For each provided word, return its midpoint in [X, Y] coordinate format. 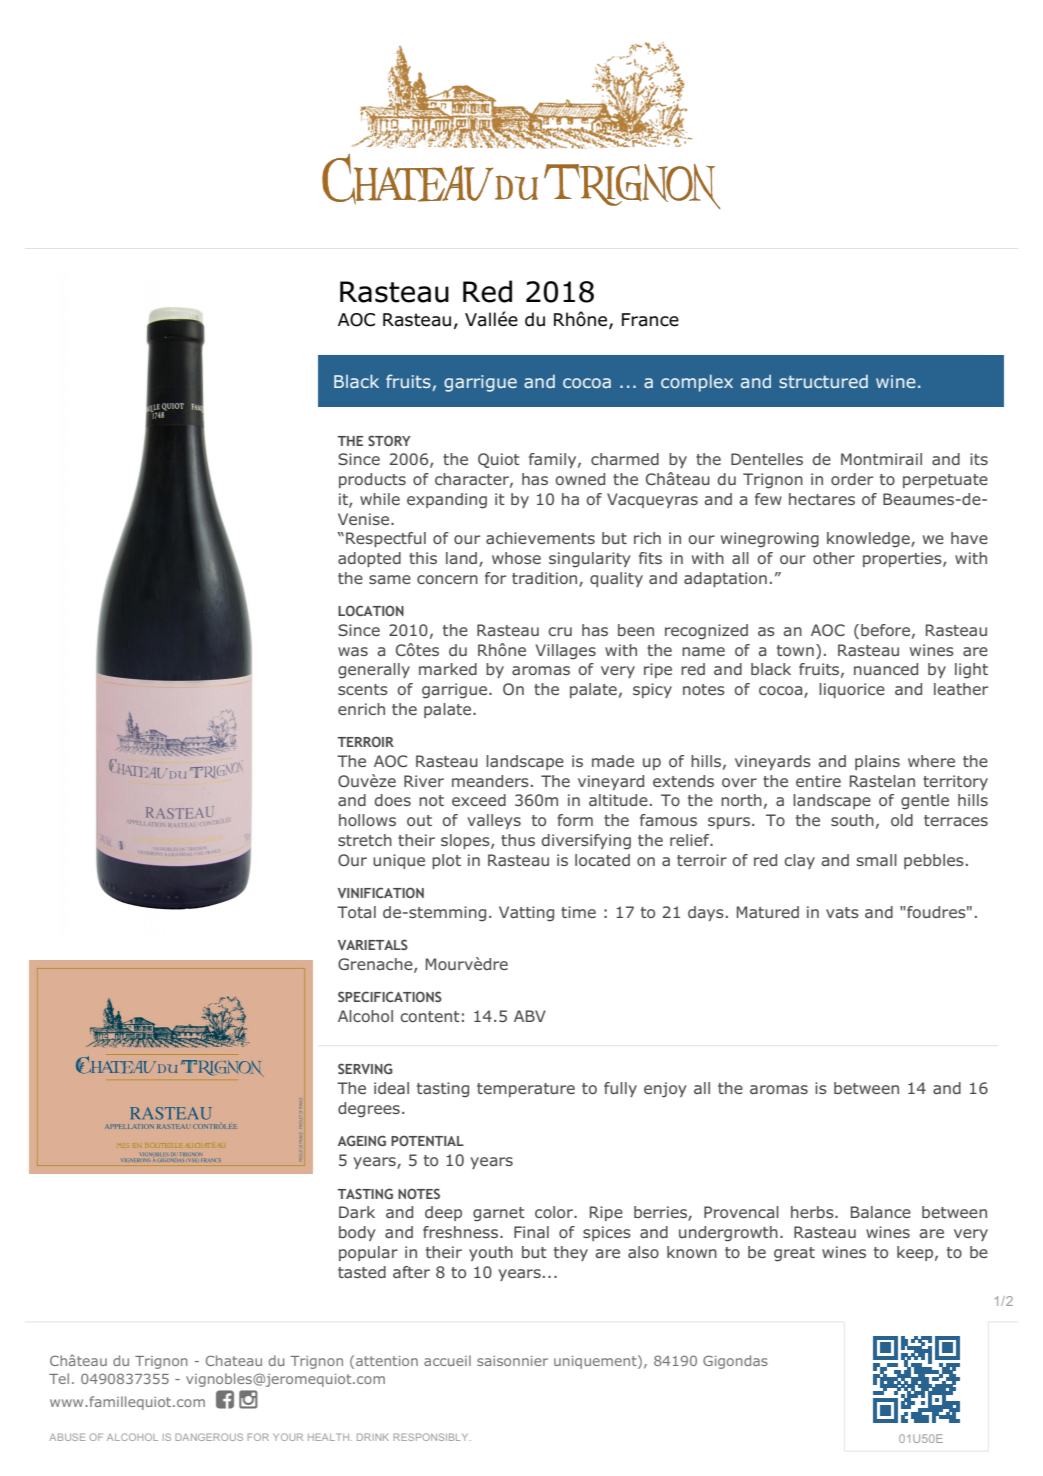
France [650, 320]
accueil [447, 1360]
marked [448, 669]
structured [823, 381]
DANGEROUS [209, 1437]
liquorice [852, 690]
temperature [526, 1090]
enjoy [665, 1090]
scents [363, 689]
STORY [389, 440]
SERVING [365, 1068]
